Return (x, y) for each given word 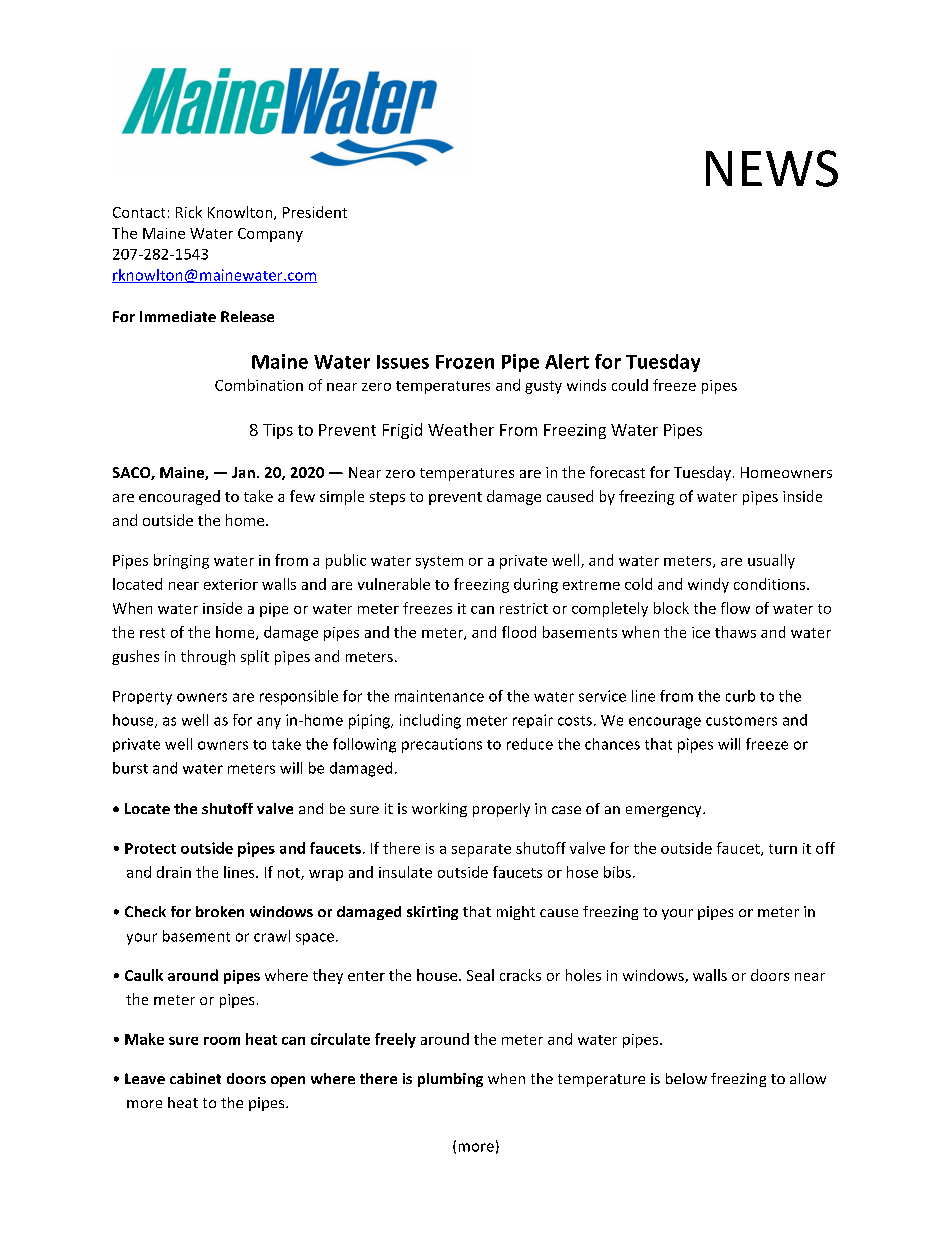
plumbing (450, 1080)
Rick (189, 212)
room (222, 1041)
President (315, 212)
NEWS (772, 168)
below (686, 1078)
